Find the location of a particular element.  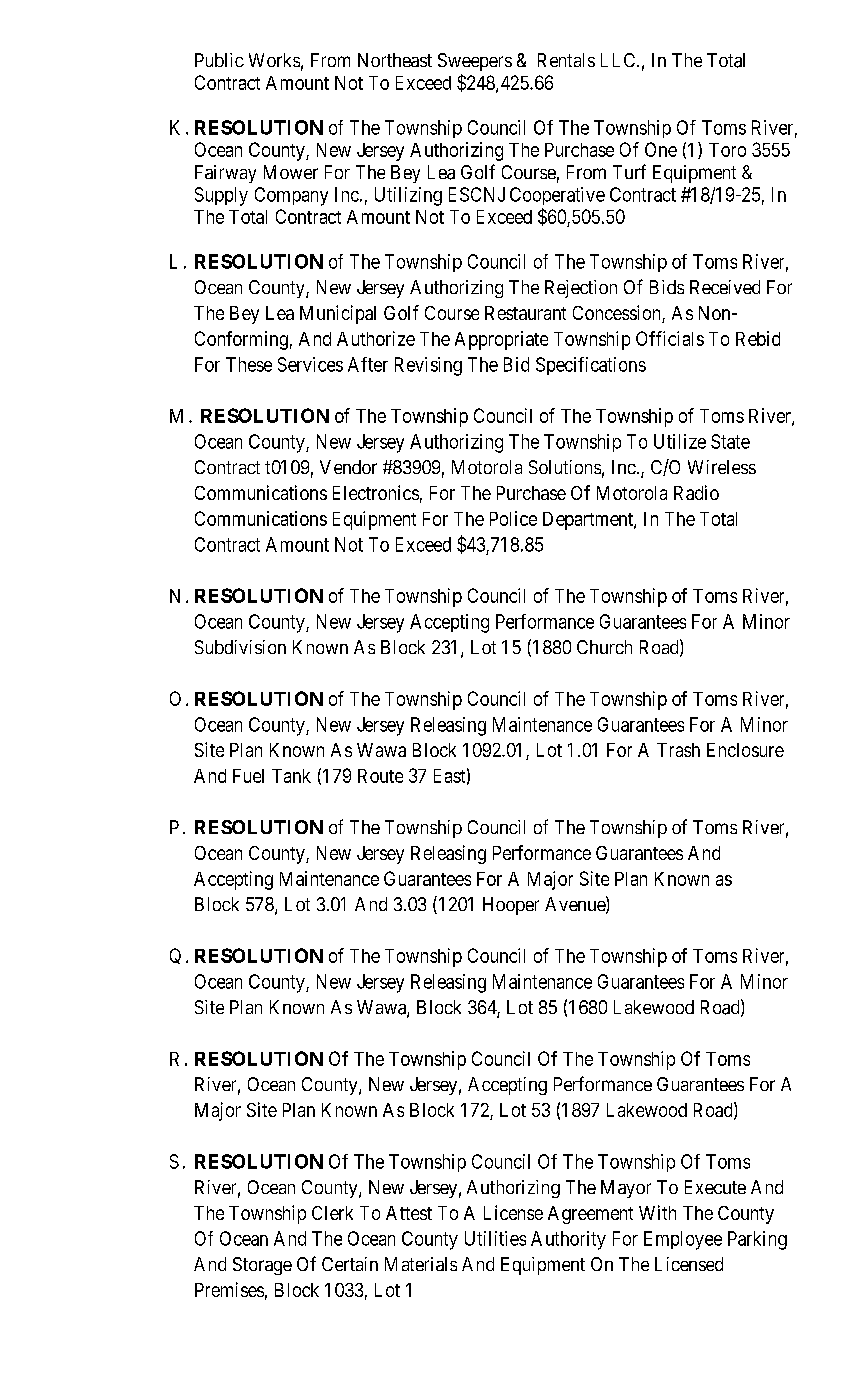

Services is located at coordinates (310, 364).
